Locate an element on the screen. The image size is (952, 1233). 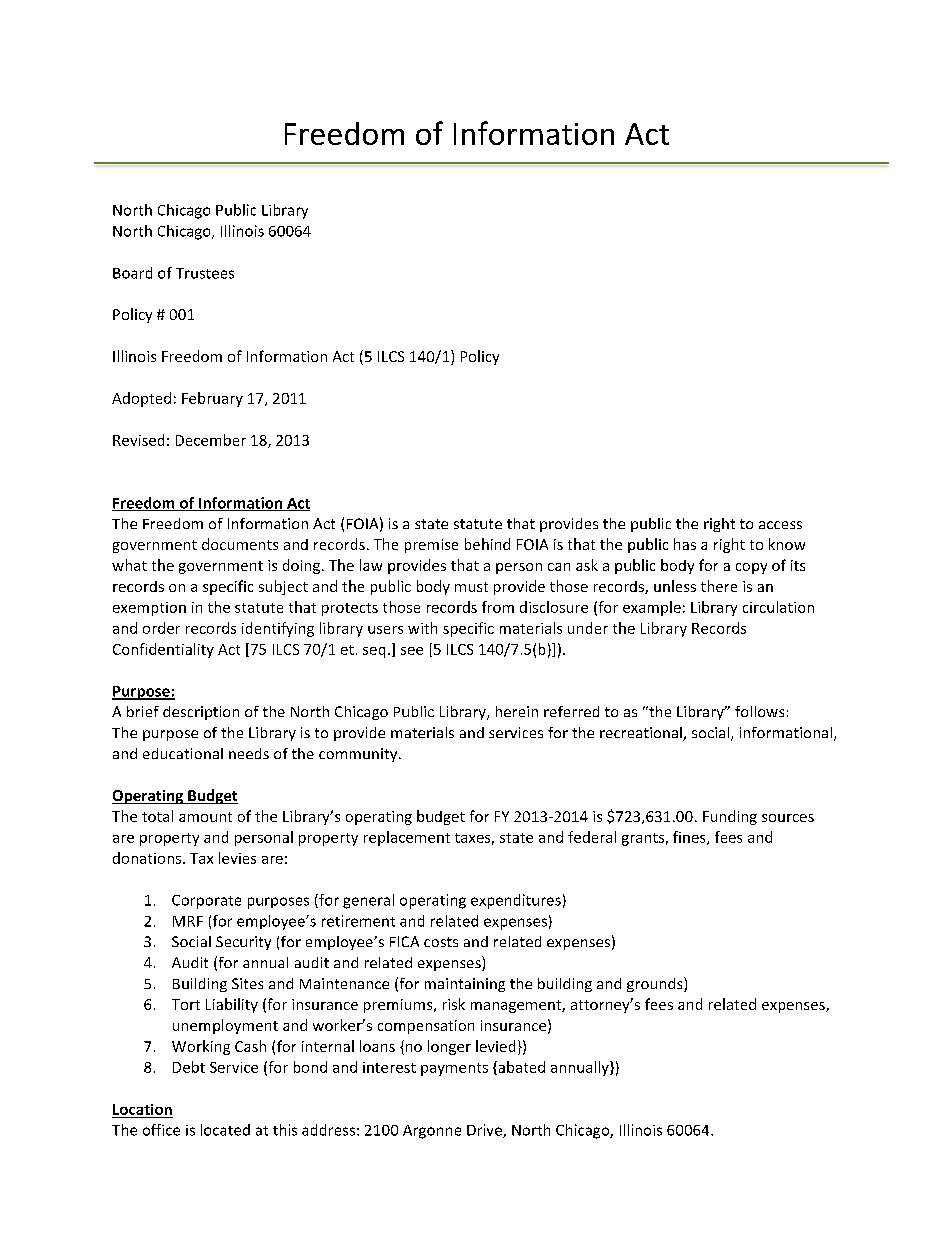
there is located at coordinates (719, 586).
